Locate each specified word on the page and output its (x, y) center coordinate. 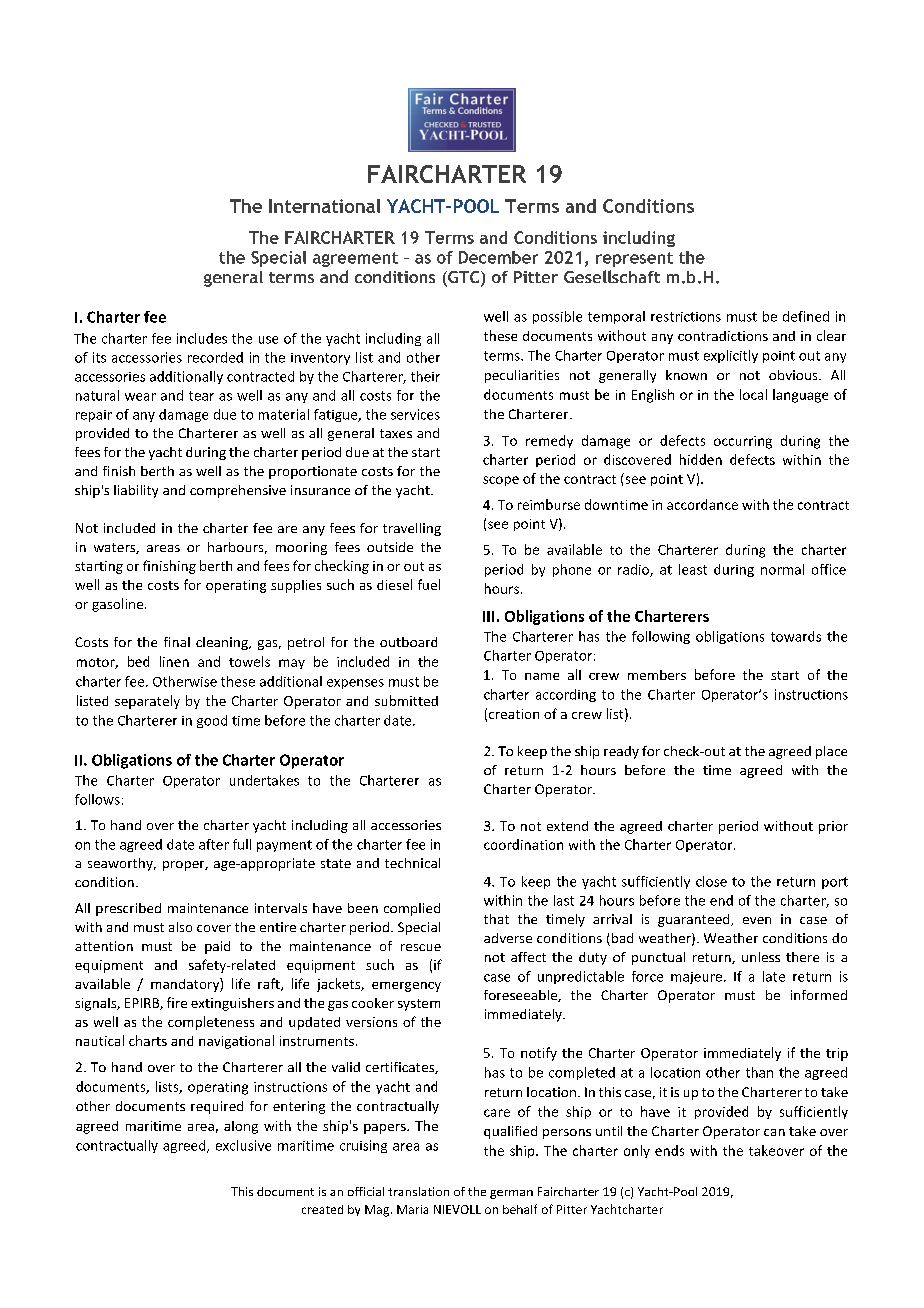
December (498, 257)
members (657, 675)
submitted (406, 700)
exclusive (243, 1145)
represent (634, 259)
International (324, 206)
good (212, 721)
